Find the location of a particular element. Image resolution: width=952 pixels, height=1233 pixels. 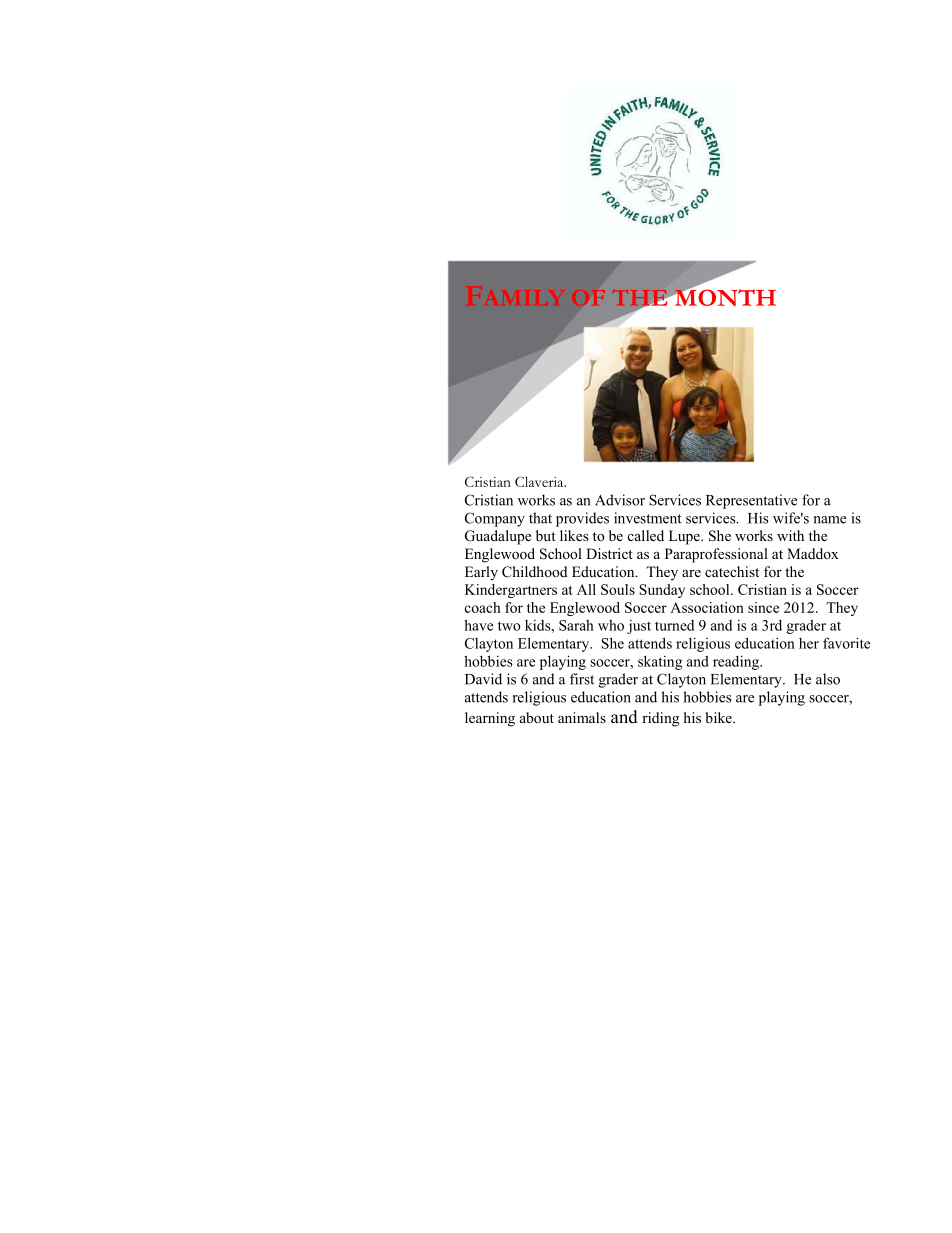

that is located at coordinates (540, 518).
